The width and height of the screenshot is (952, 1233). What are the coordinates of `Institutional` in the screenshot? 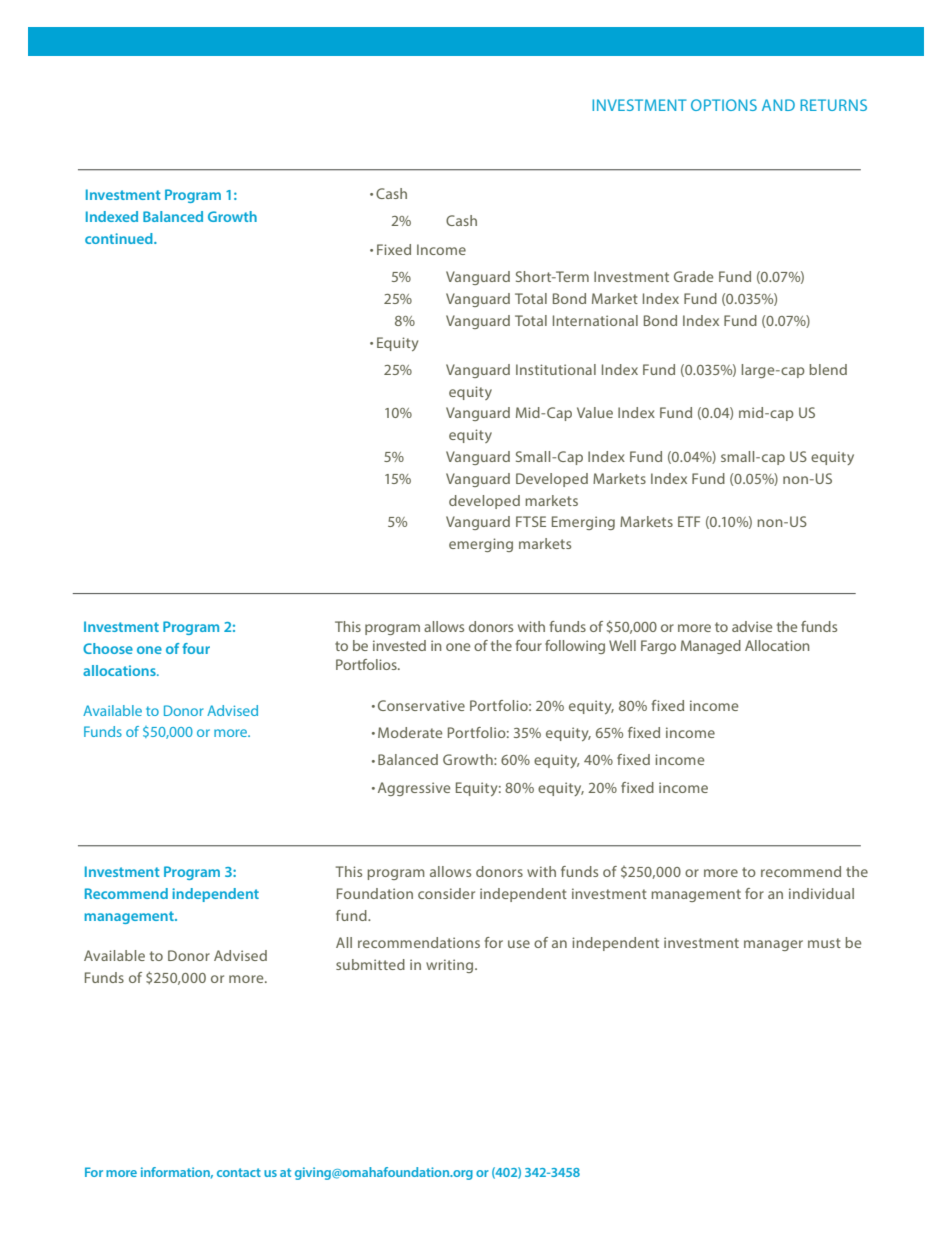 It's located at (556, 369).
